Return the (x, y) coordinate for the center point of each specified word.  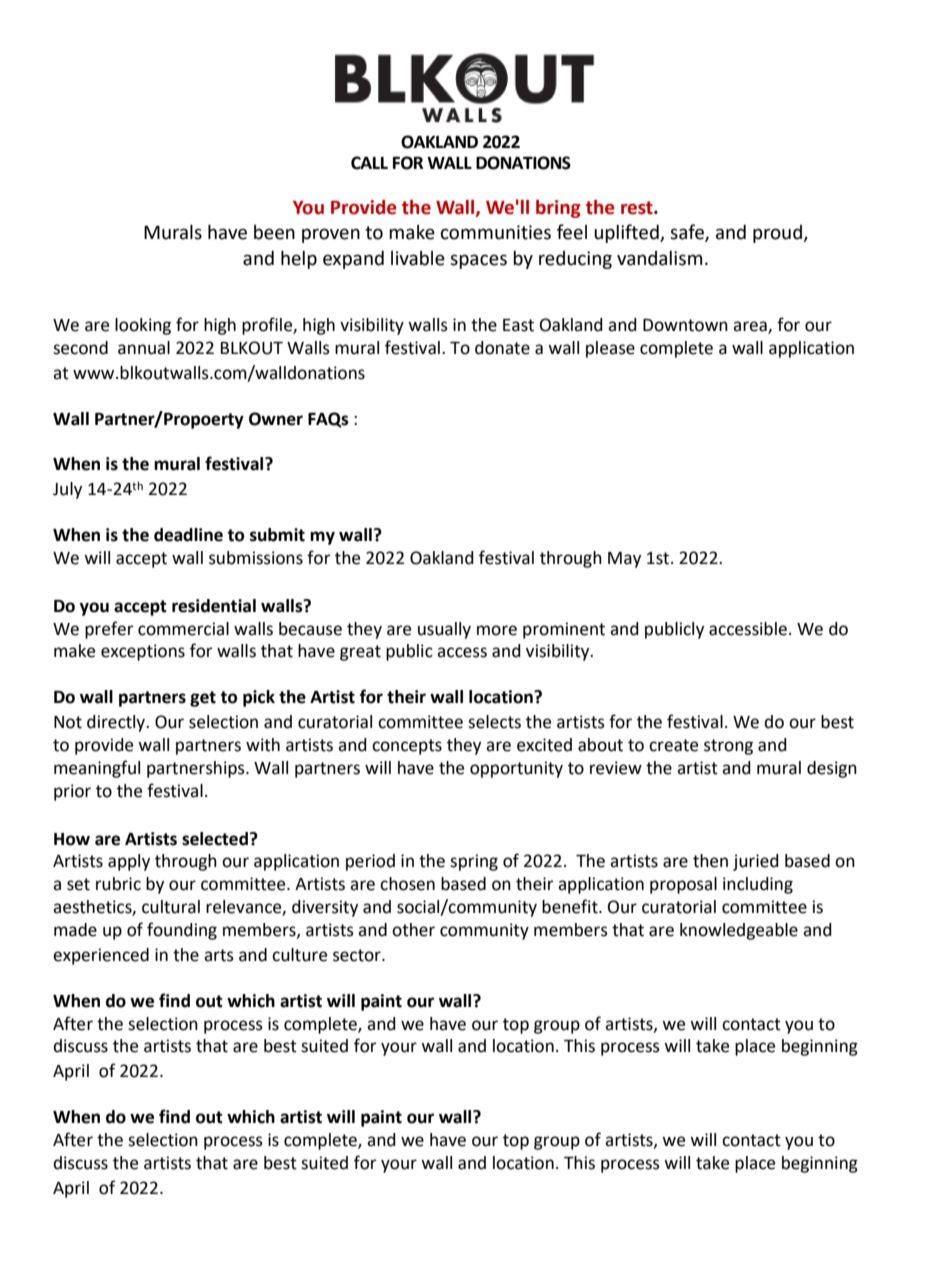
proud (778, 234)
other (413, 930)
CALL (369, 163)
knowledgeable (739, 931)
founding (182, 931)
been (274, 232)
